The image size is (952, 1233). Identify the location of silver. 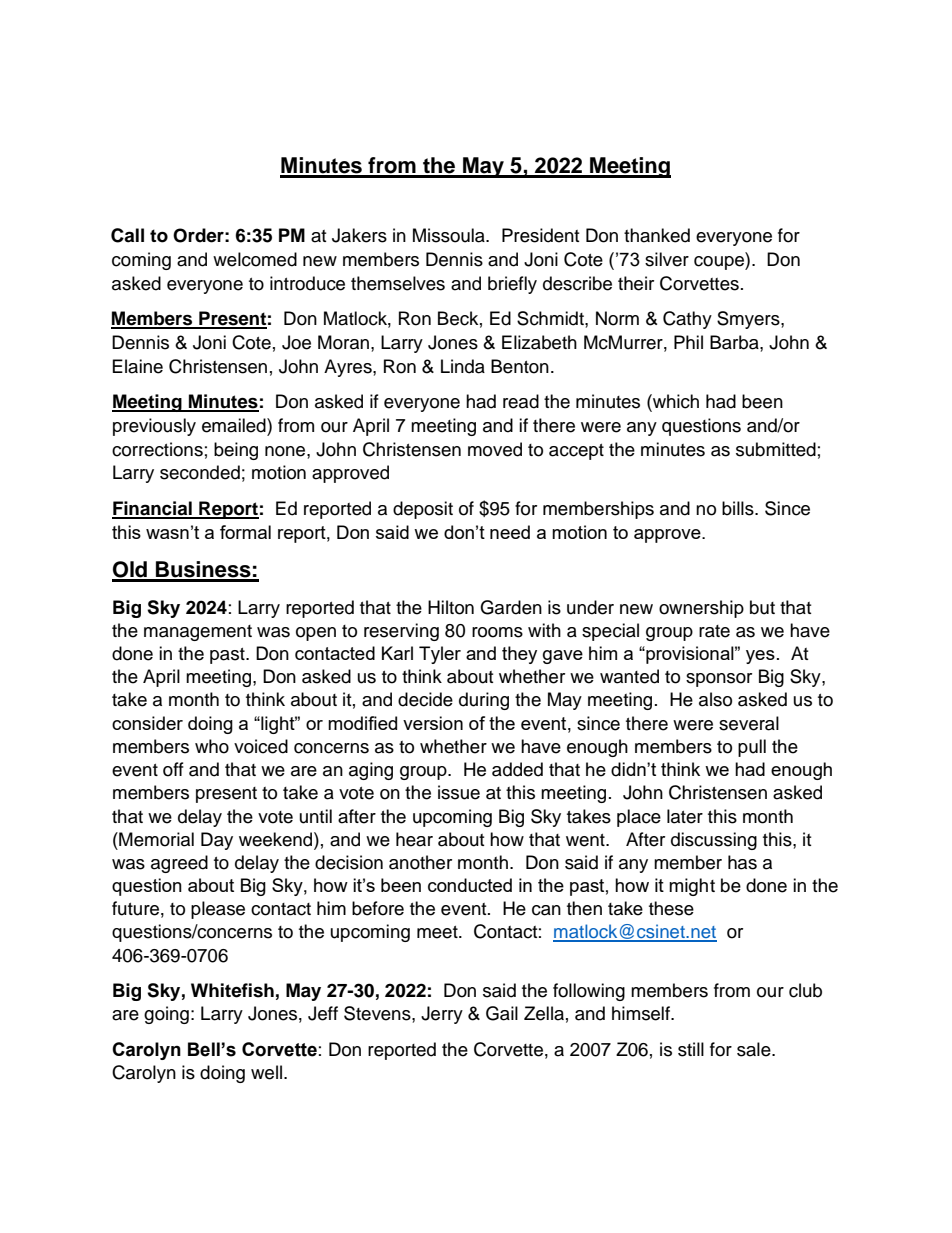
(667, 259).
